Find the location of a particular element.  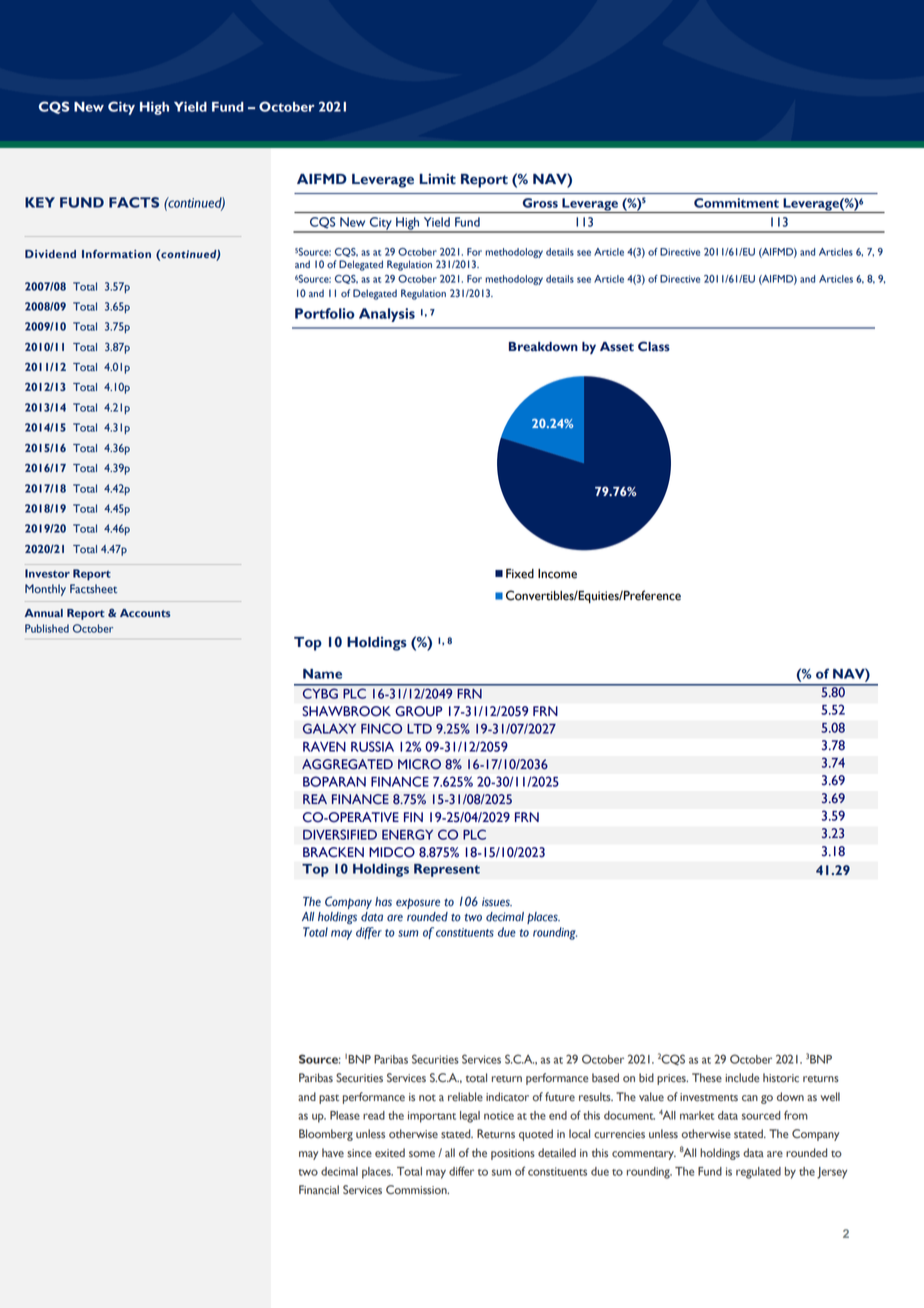

Commitment is located at coordinates (736, 203).
